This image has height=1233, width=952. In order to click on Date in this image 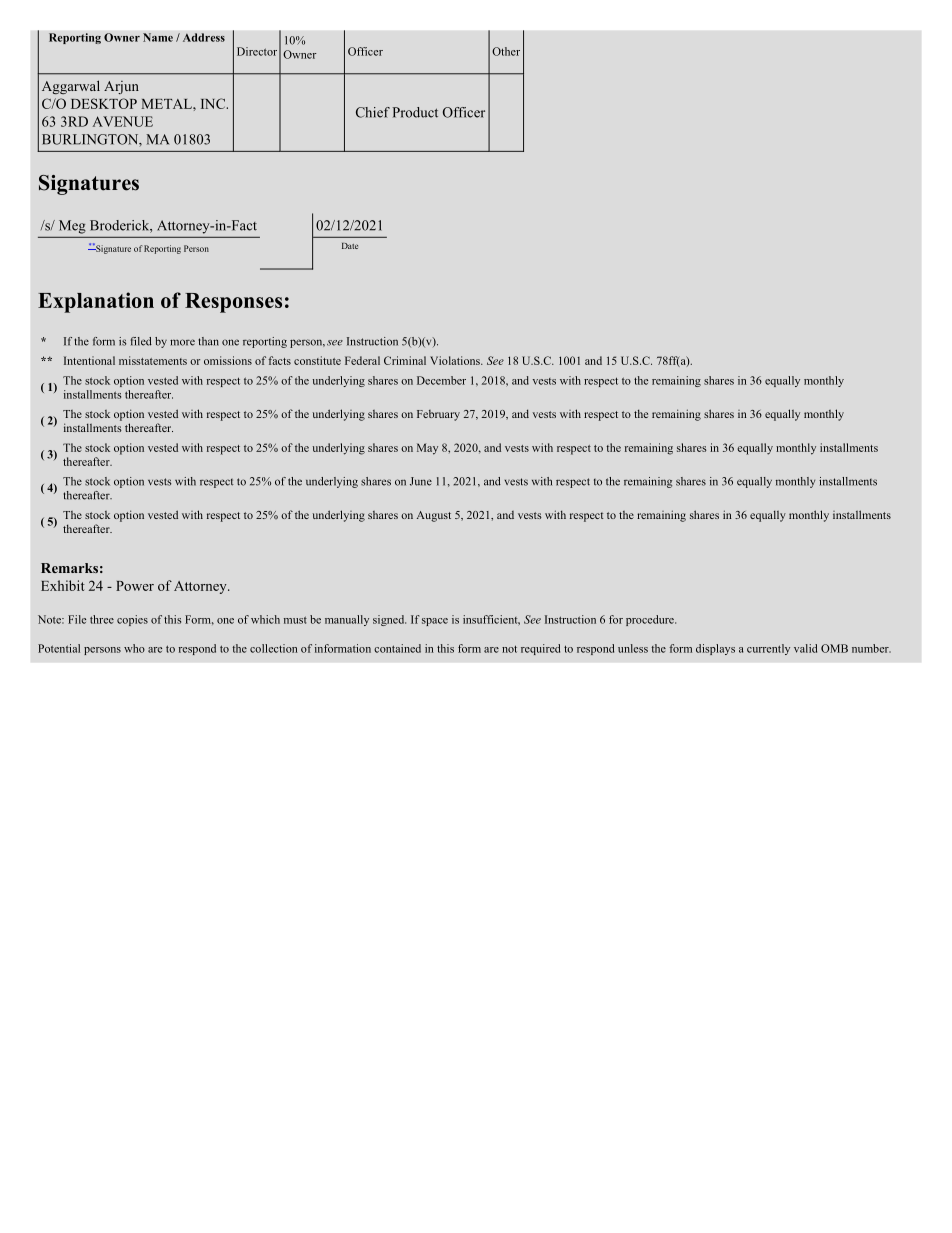, I will do `click(350, 246)`.
